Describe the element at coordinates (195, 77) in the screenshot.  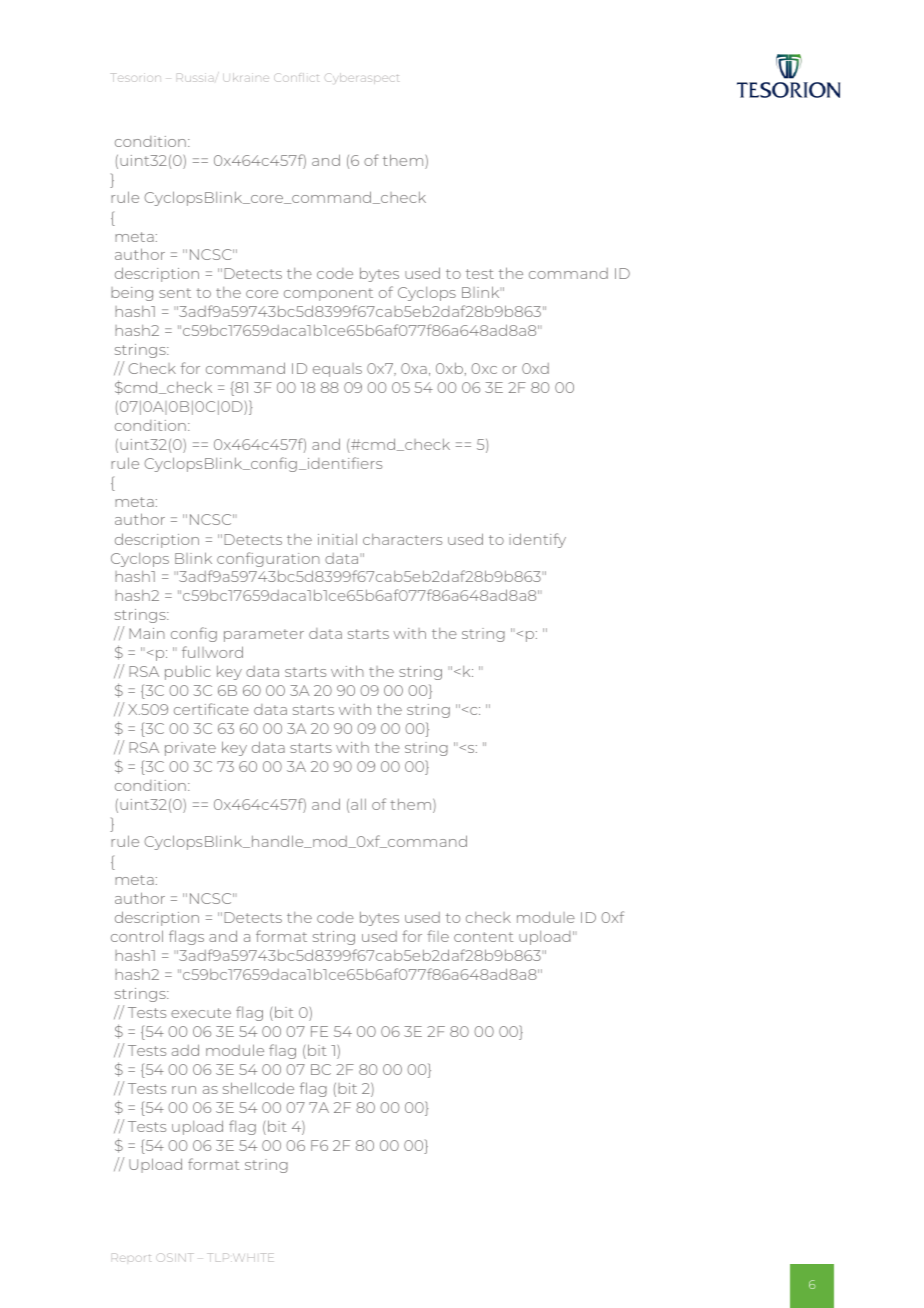
I see `Russia` at that location.
